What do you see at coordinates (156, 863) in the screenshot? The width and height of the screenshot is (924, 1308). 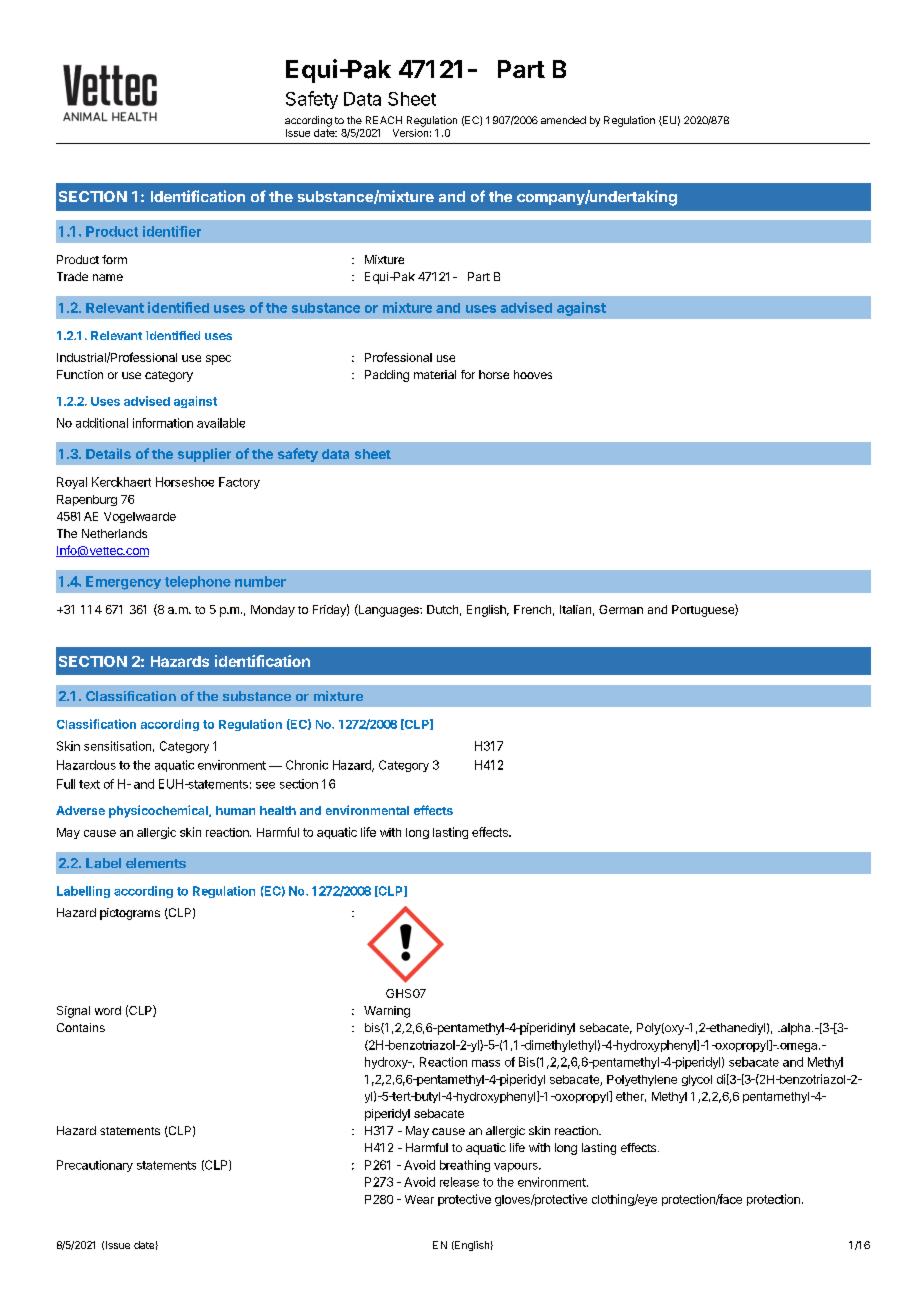 I see `elements` at bounding box center [156, 863].
